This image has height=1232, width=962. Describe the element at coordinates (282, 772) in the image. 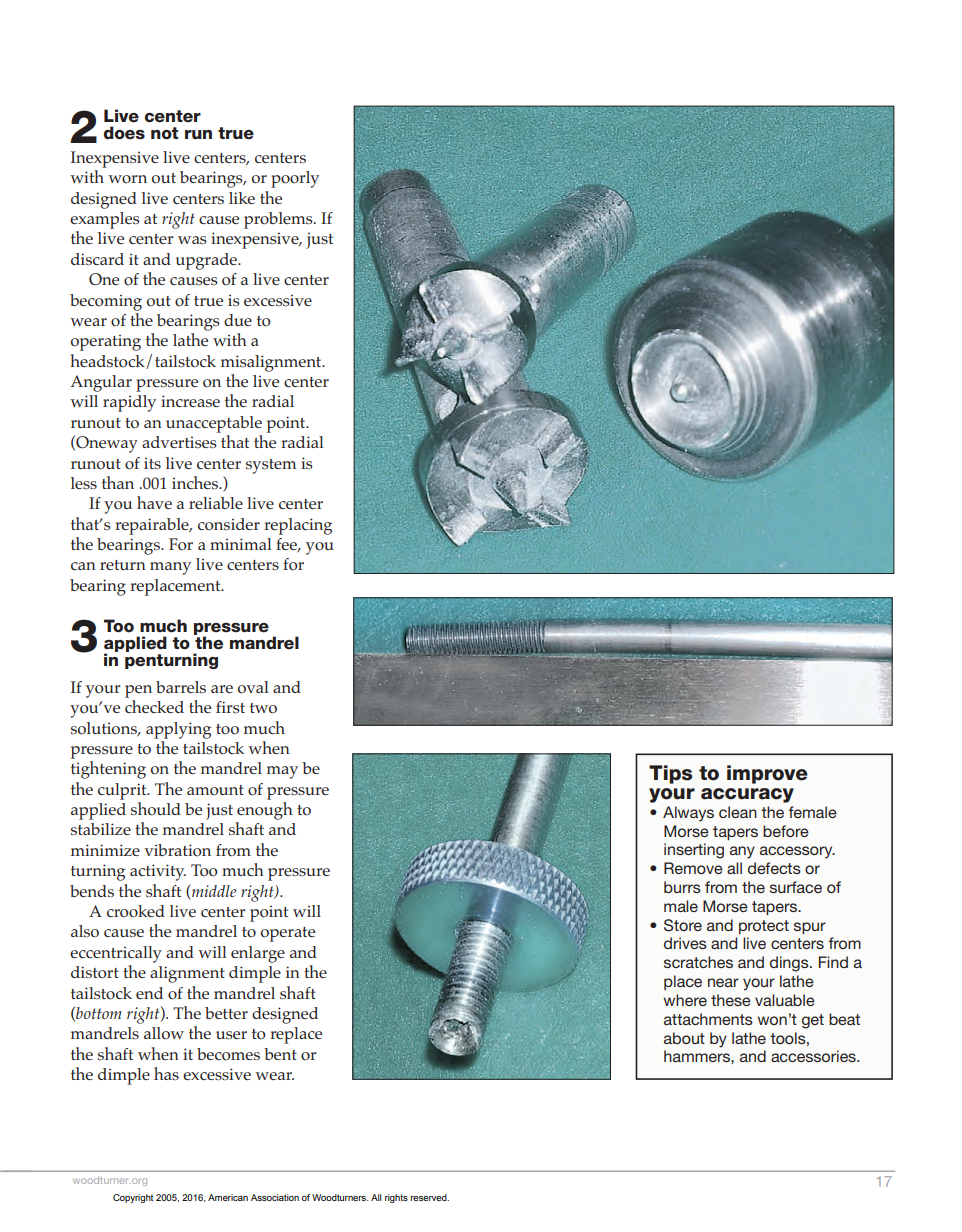

I see `may` at that location.
